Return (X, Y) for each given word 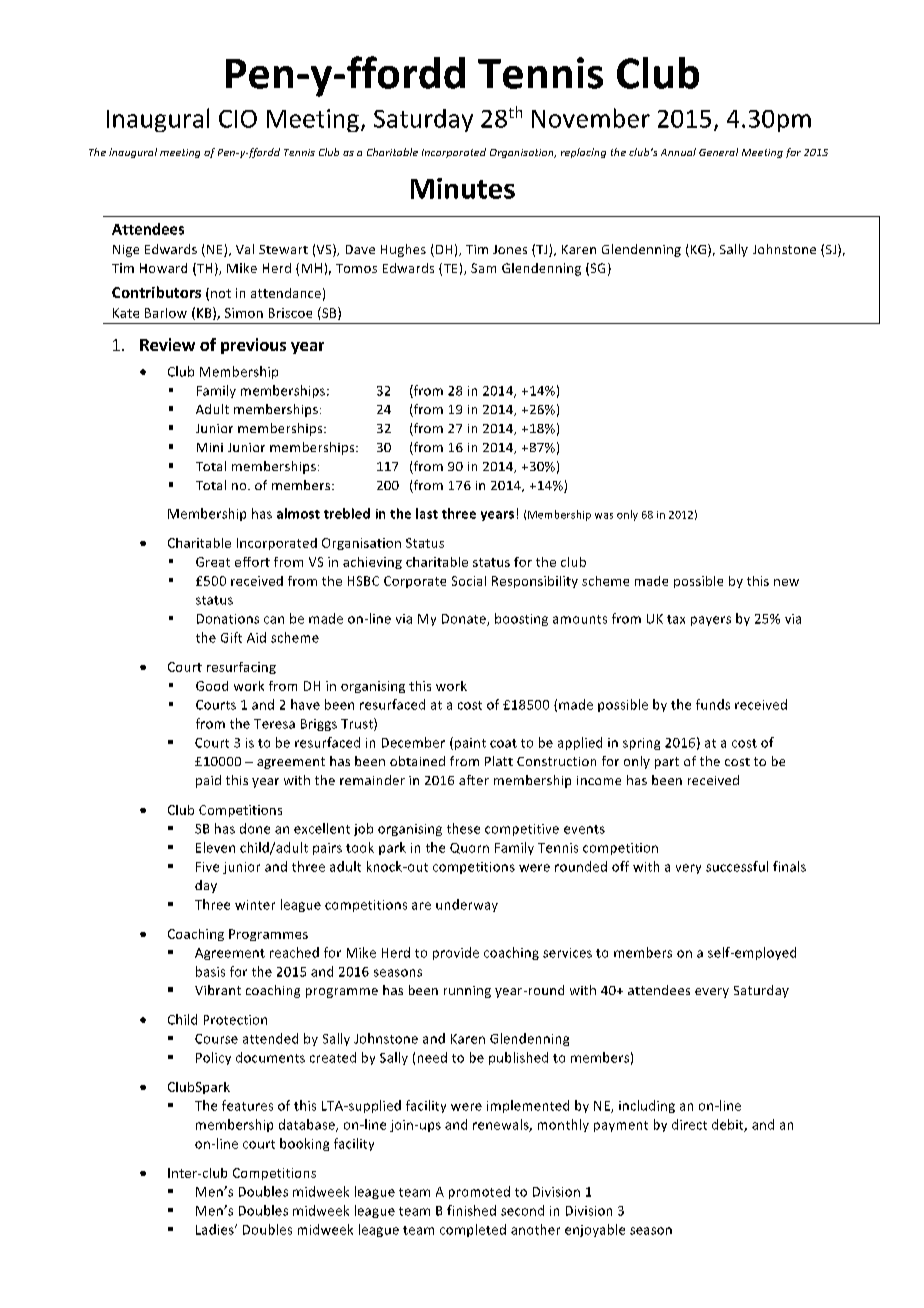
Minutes (463, 188)
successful (737, 866)
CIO (238, 119)
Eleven (215, 847)
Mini (210, 447)
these (463, 828)
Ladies (216, 1229)
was (604, 516)
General (718, 152)
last (427, 513)
